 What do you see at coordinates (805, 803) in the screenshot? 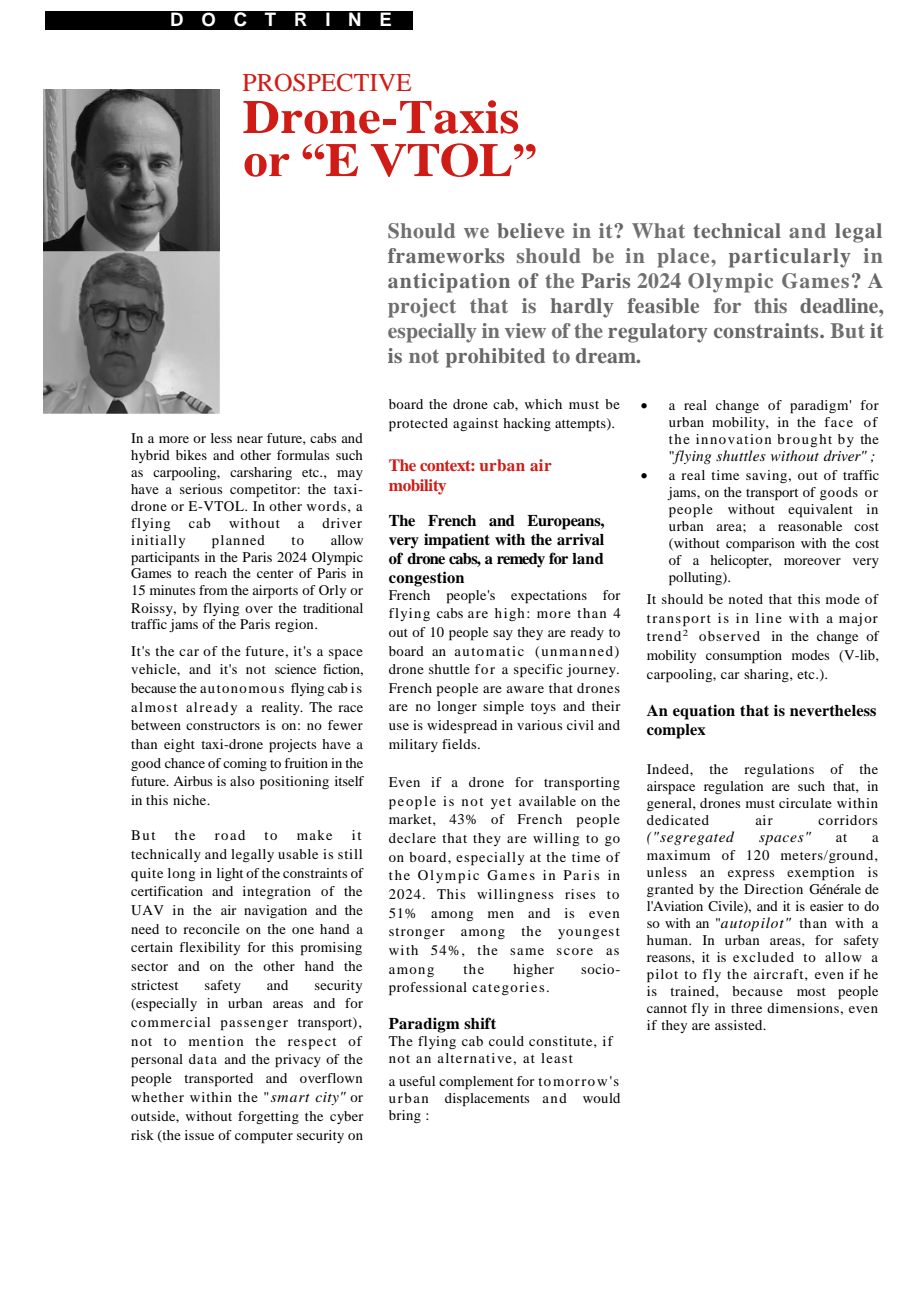
I see `circulate` at bounding box center [805, 803].
